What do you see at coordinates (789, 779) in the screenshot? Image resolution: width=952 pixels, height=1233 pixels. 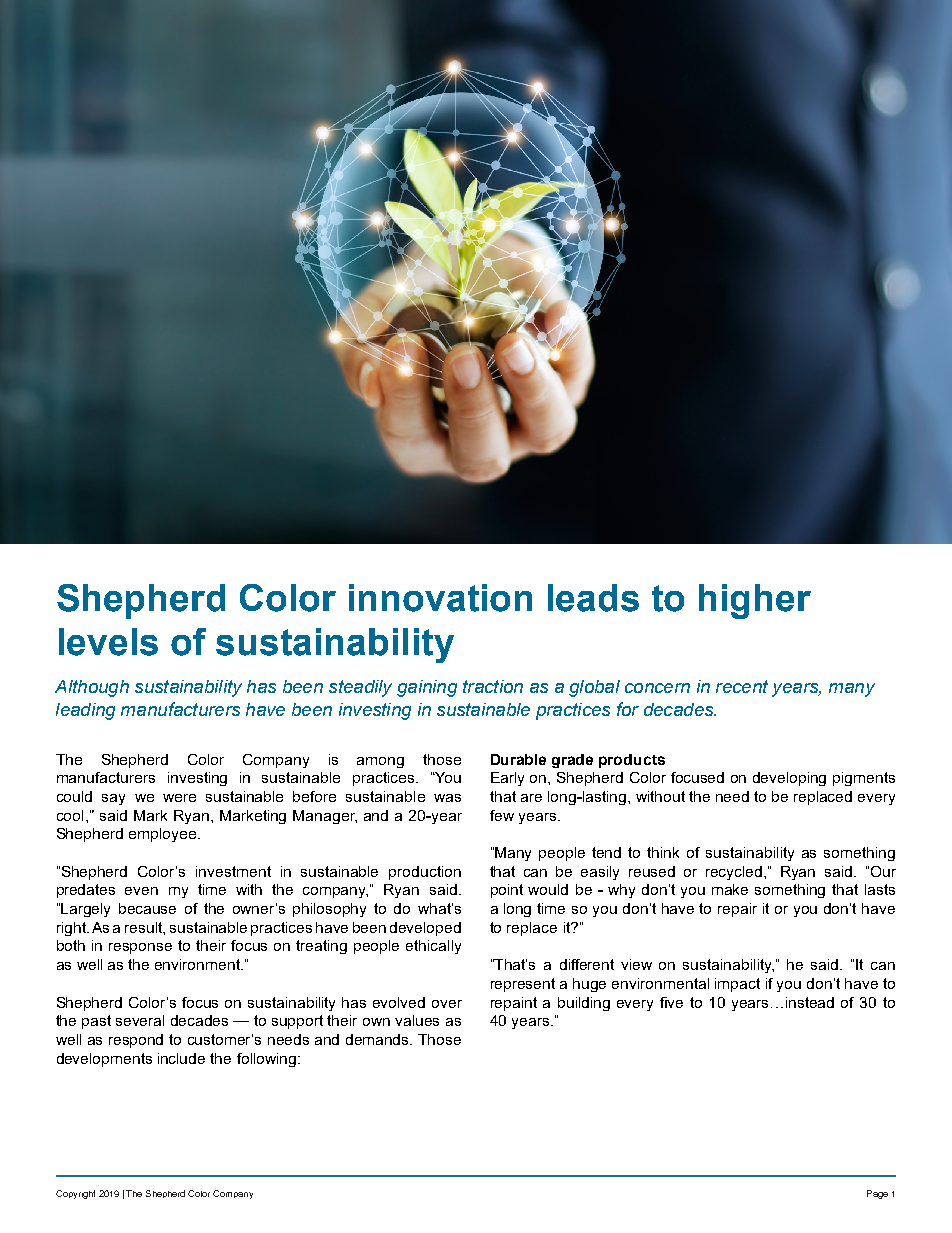 I see `developing` at bounding box center [789, 779].
